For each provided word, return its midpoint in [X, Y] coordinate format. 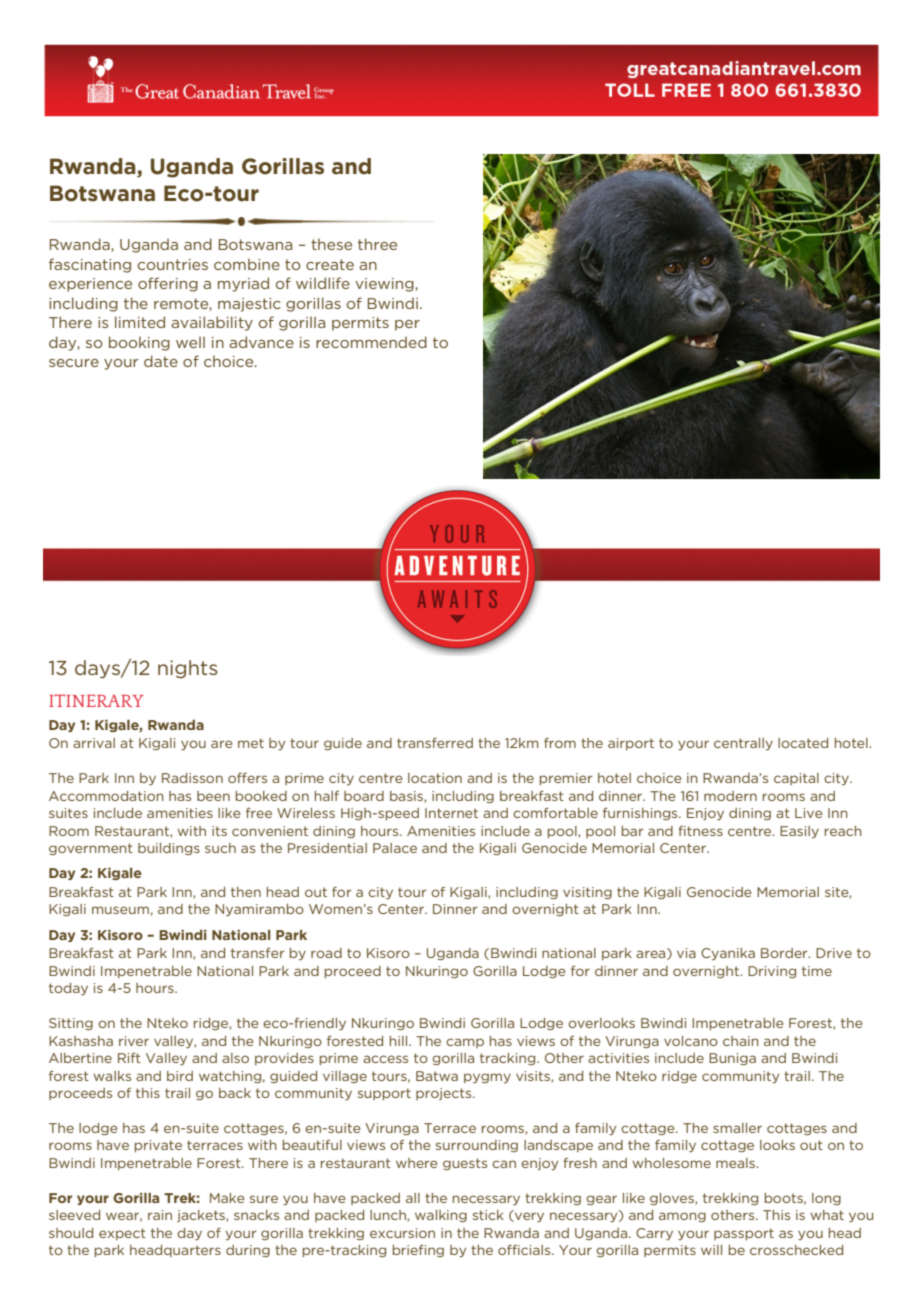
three [377, 244]
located [803, 743]
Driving [772, 972]
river [134, 1041]
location [435, 778]
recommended [371, 342]
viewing [385, 285]
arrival [94, 743]
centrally [743, 744]
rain [160, 1215]
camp [465, 1043]
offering [168, 284]
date [161, 361]
